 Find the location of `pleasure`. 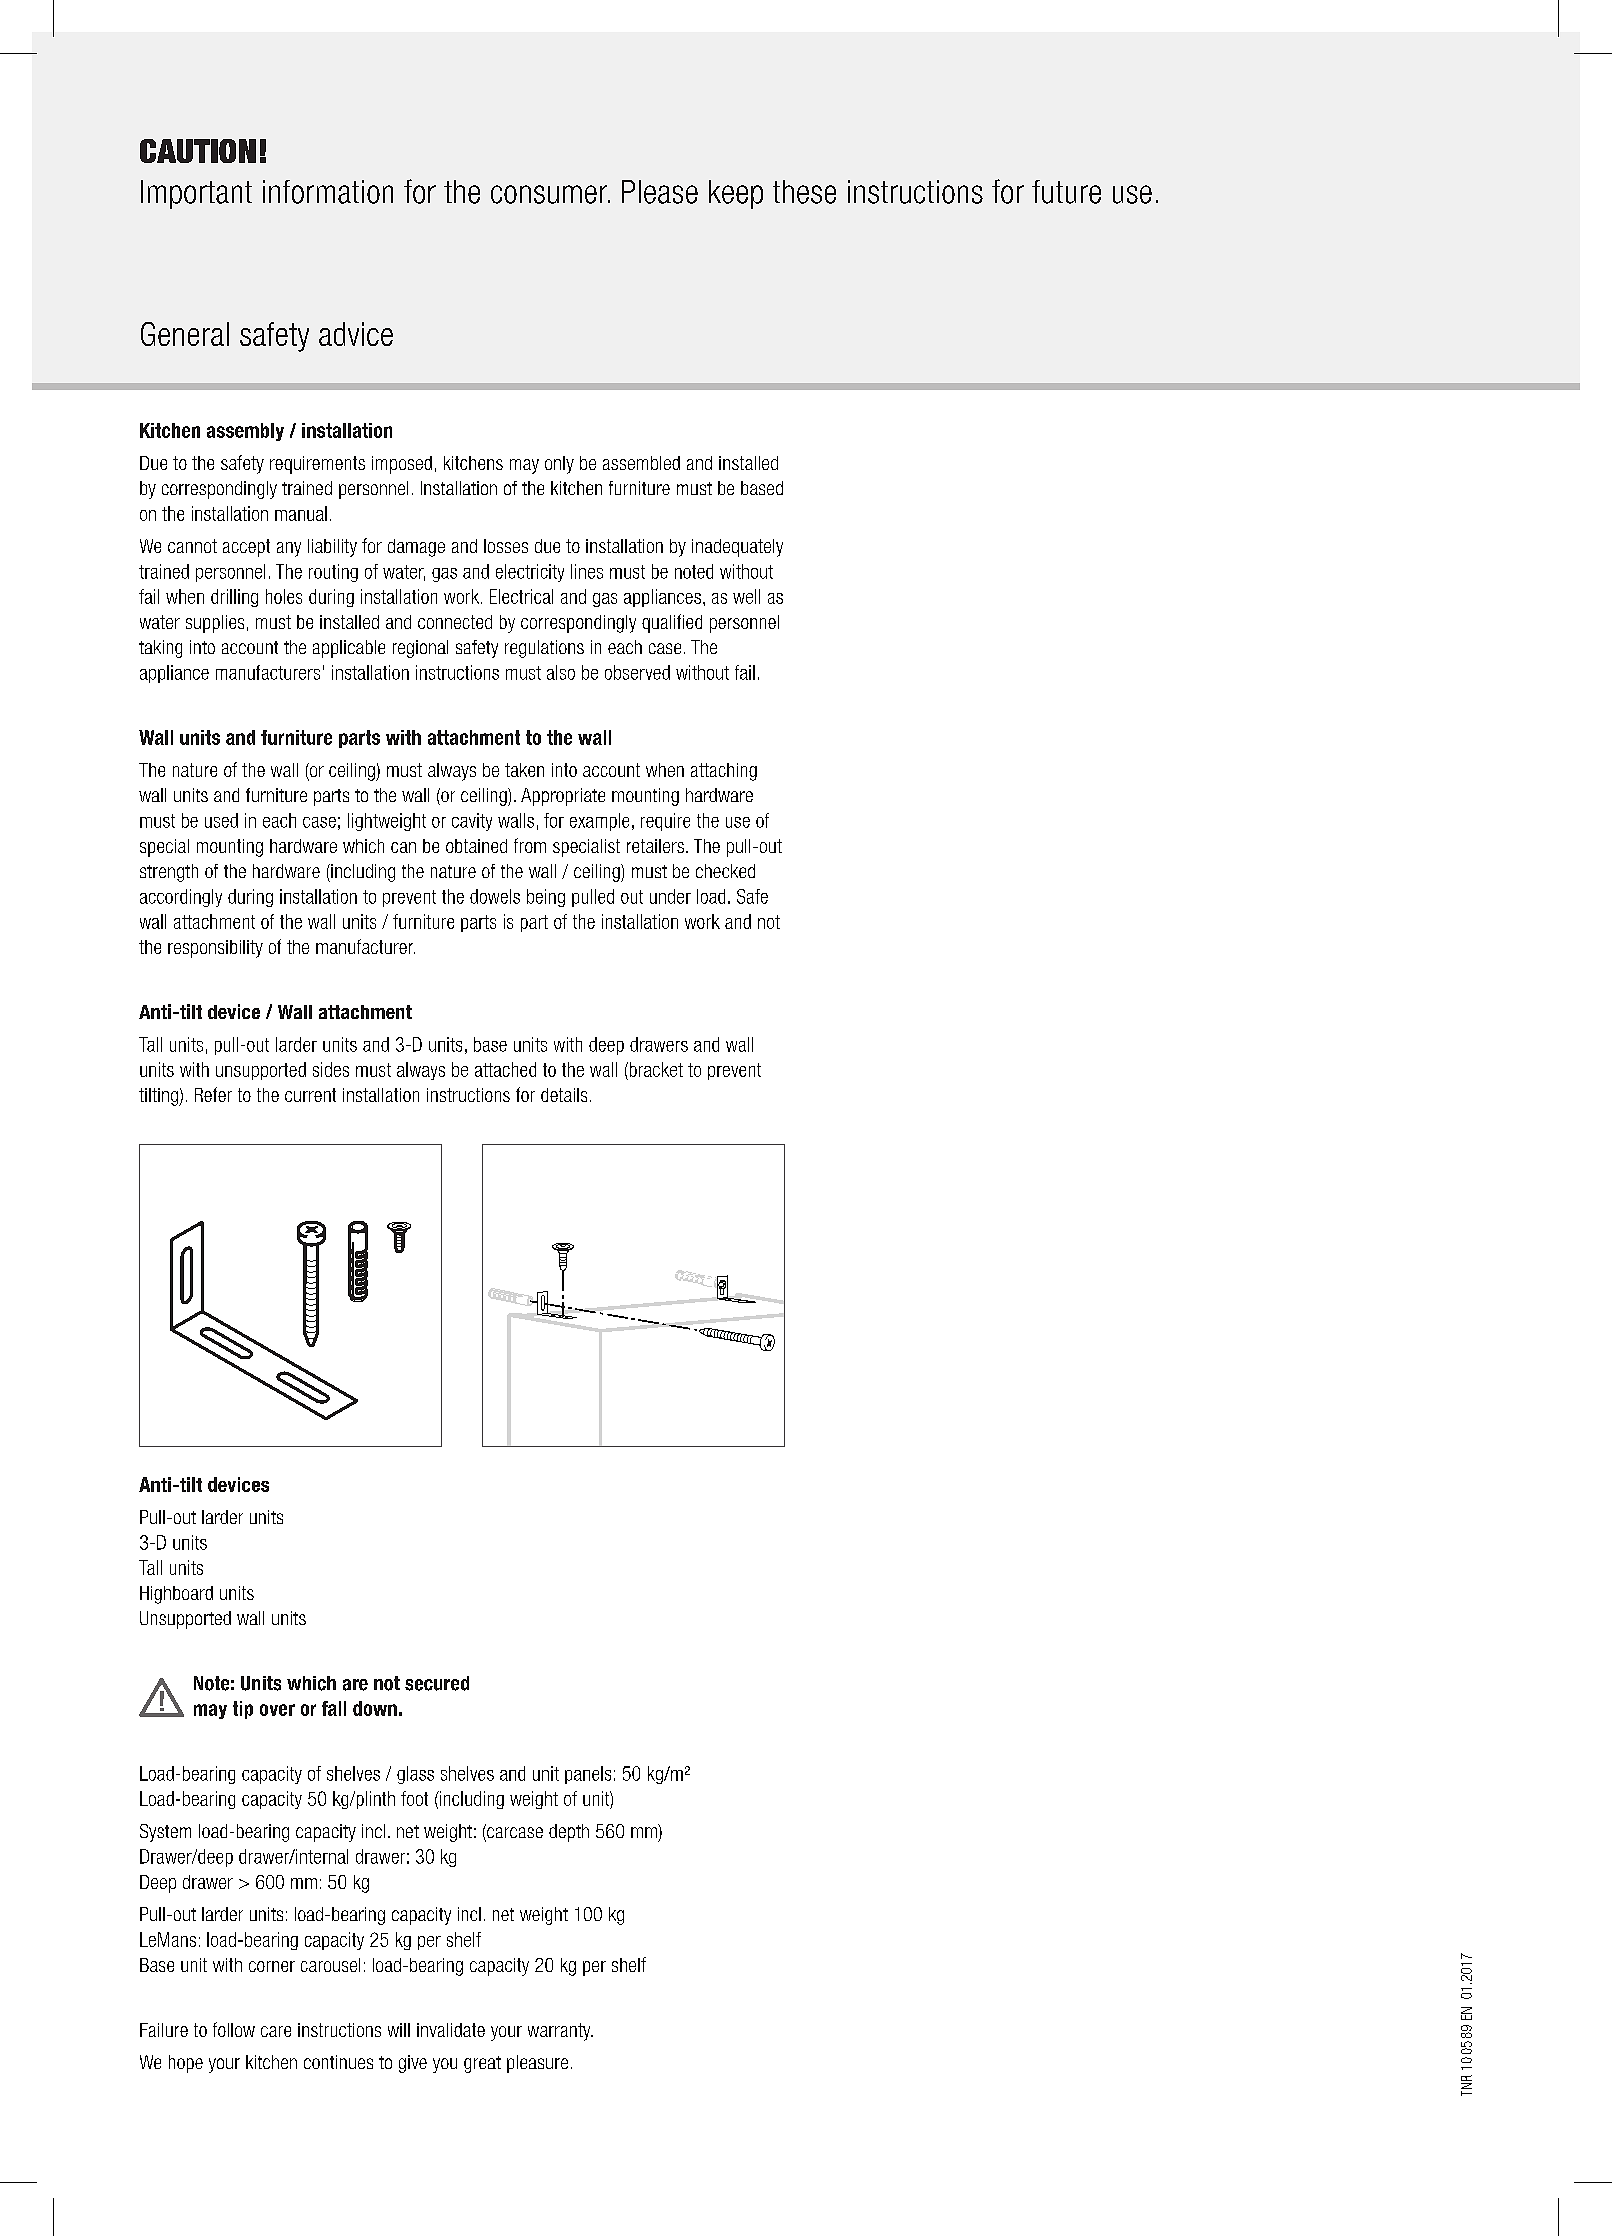

pleasure is located at coordinates (537, 2064).
